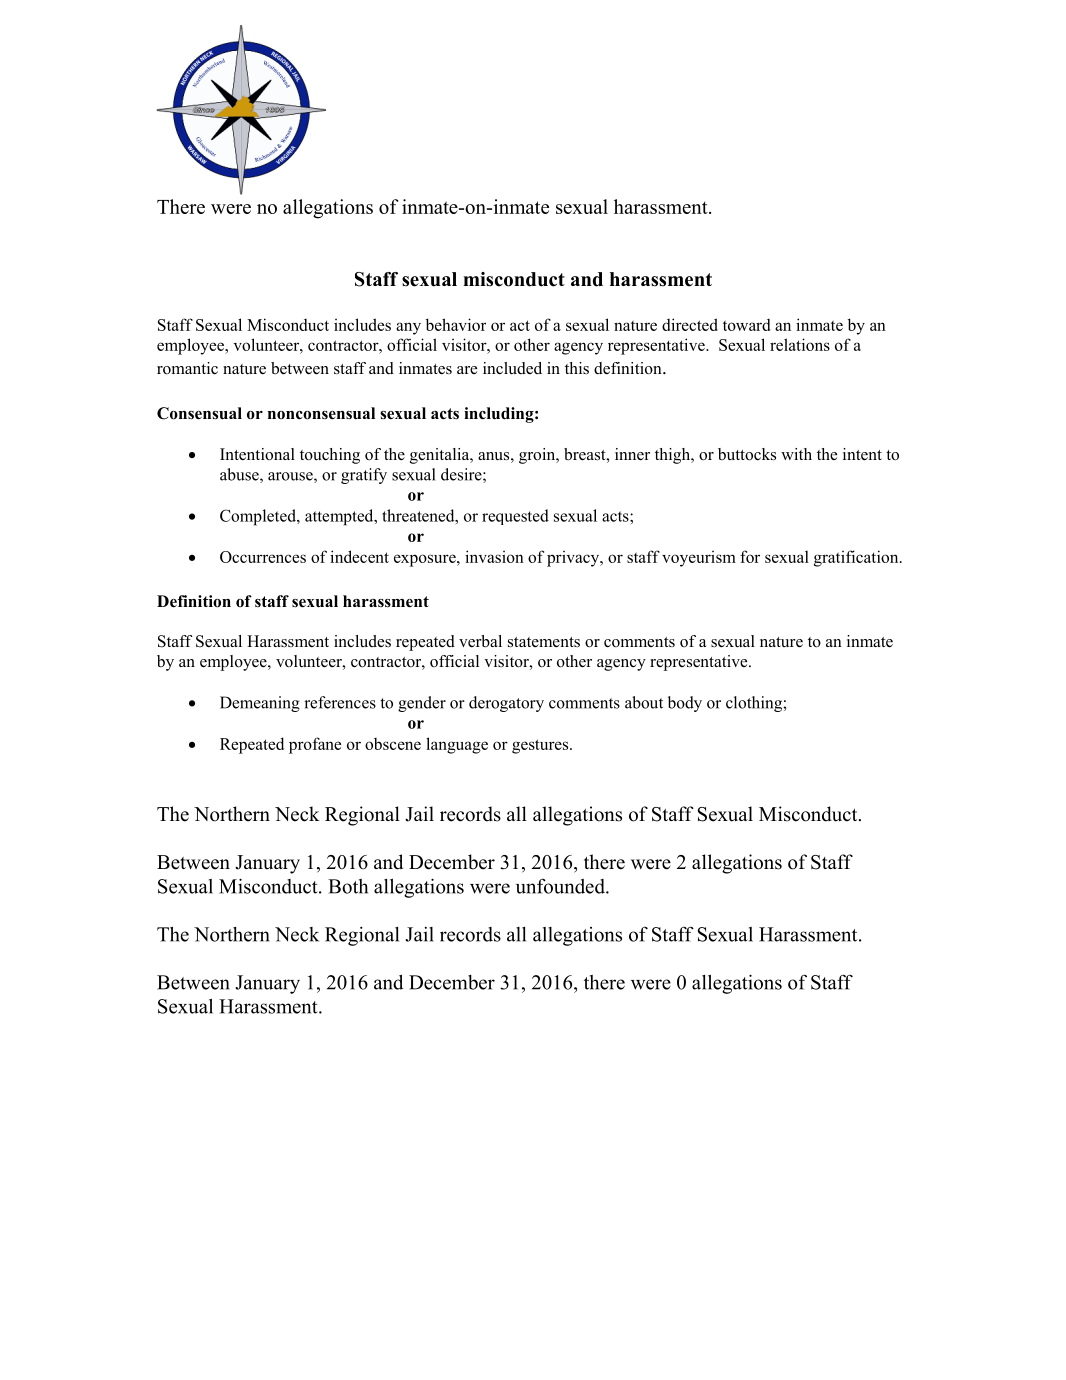  What do you see at coordinates (800, 344) in the page?
I see `relations` at bounding box center [800, 344].
